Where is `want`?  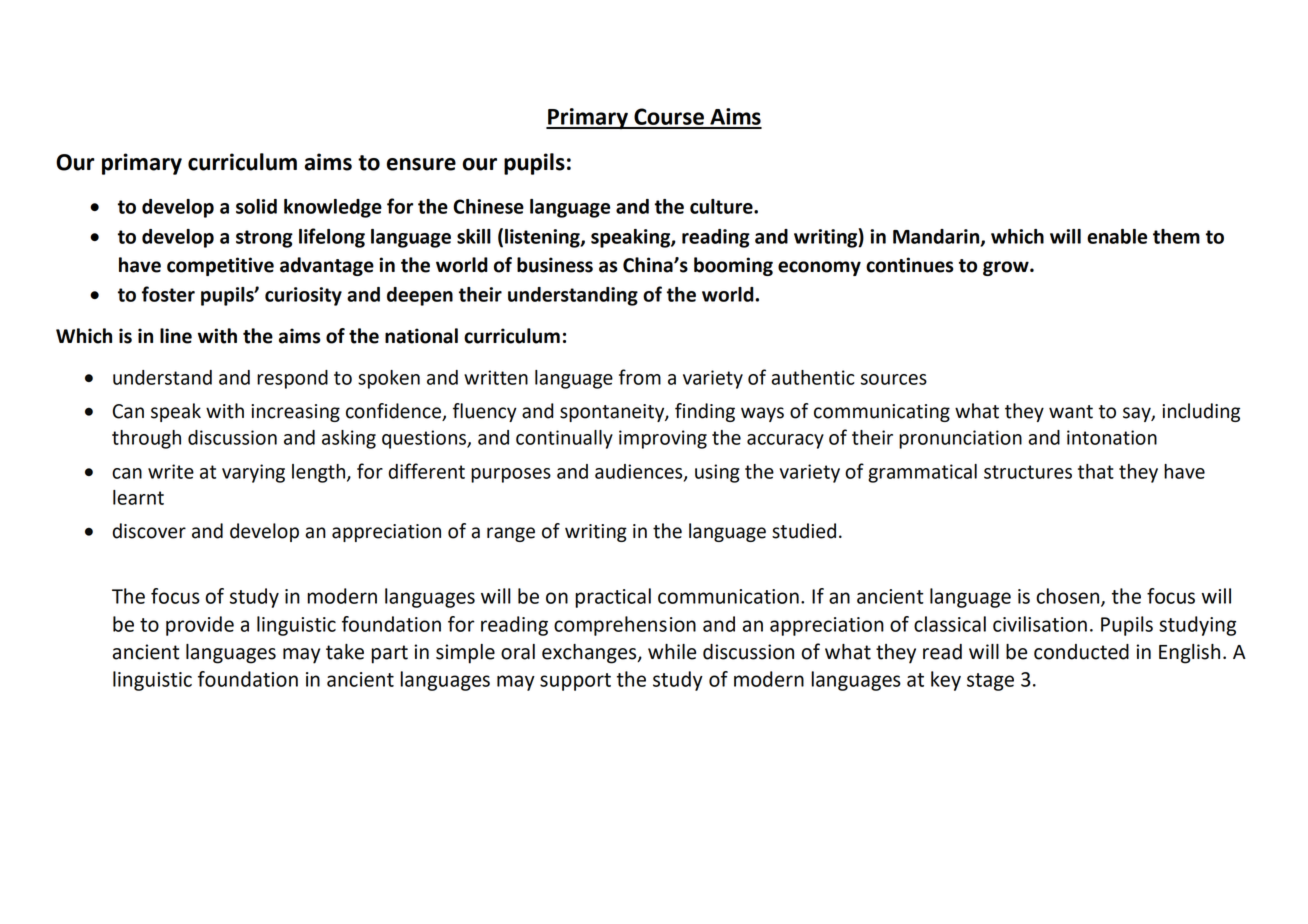
want is located at coordinates (1071, 412).
